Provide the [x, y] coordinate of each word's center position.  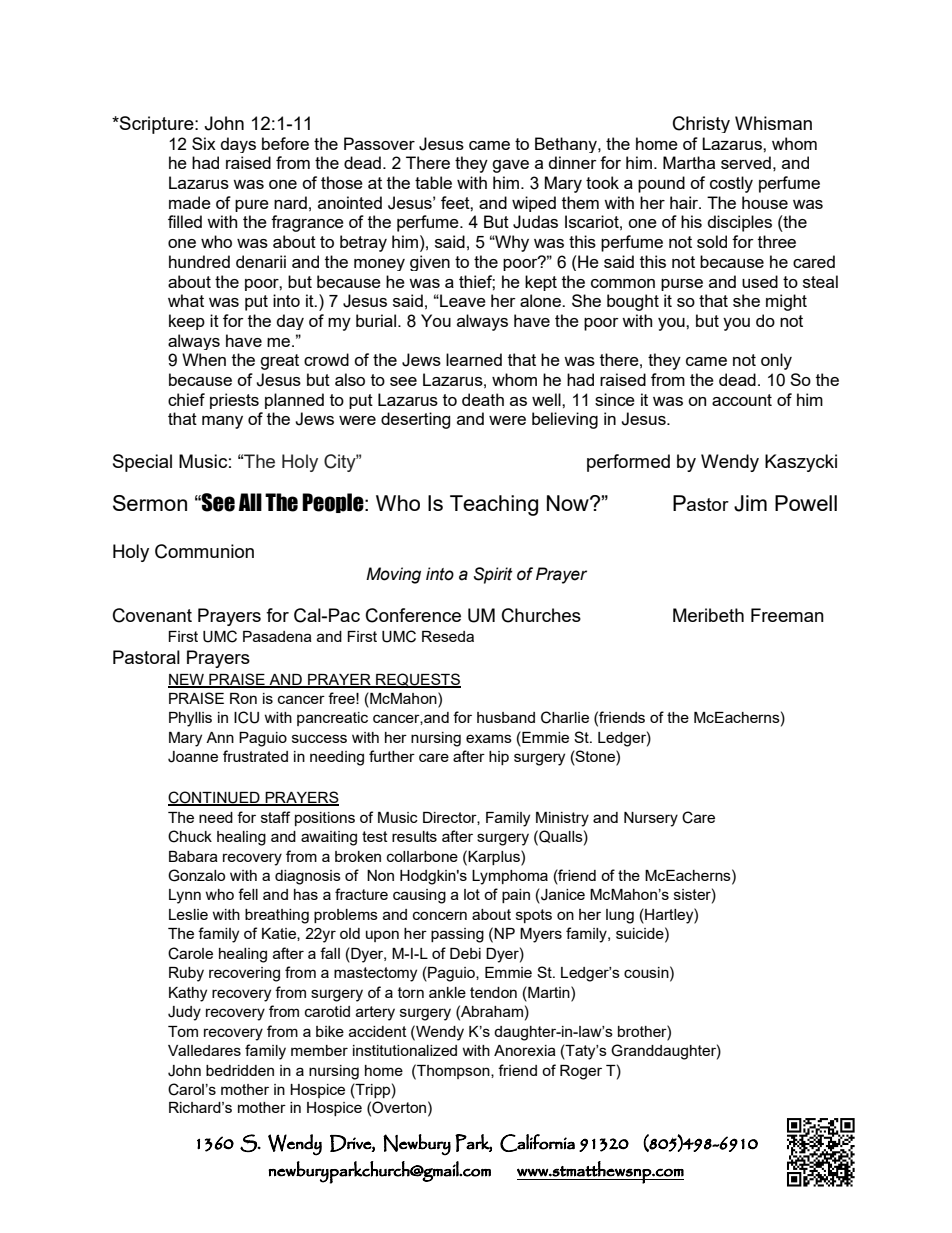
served [746, 162]
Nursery [651, 819]
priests [234, 401]
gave [510, 166]
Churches [541, 615]
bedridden [240, 1070]
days [238, 145]
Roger [581, 1072]
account [742, 400]
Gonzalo [196, 875]
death [483, 399]
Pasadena [277, 636]
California [537, 1143]
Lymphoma [510, 877]
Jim [750, 503]
